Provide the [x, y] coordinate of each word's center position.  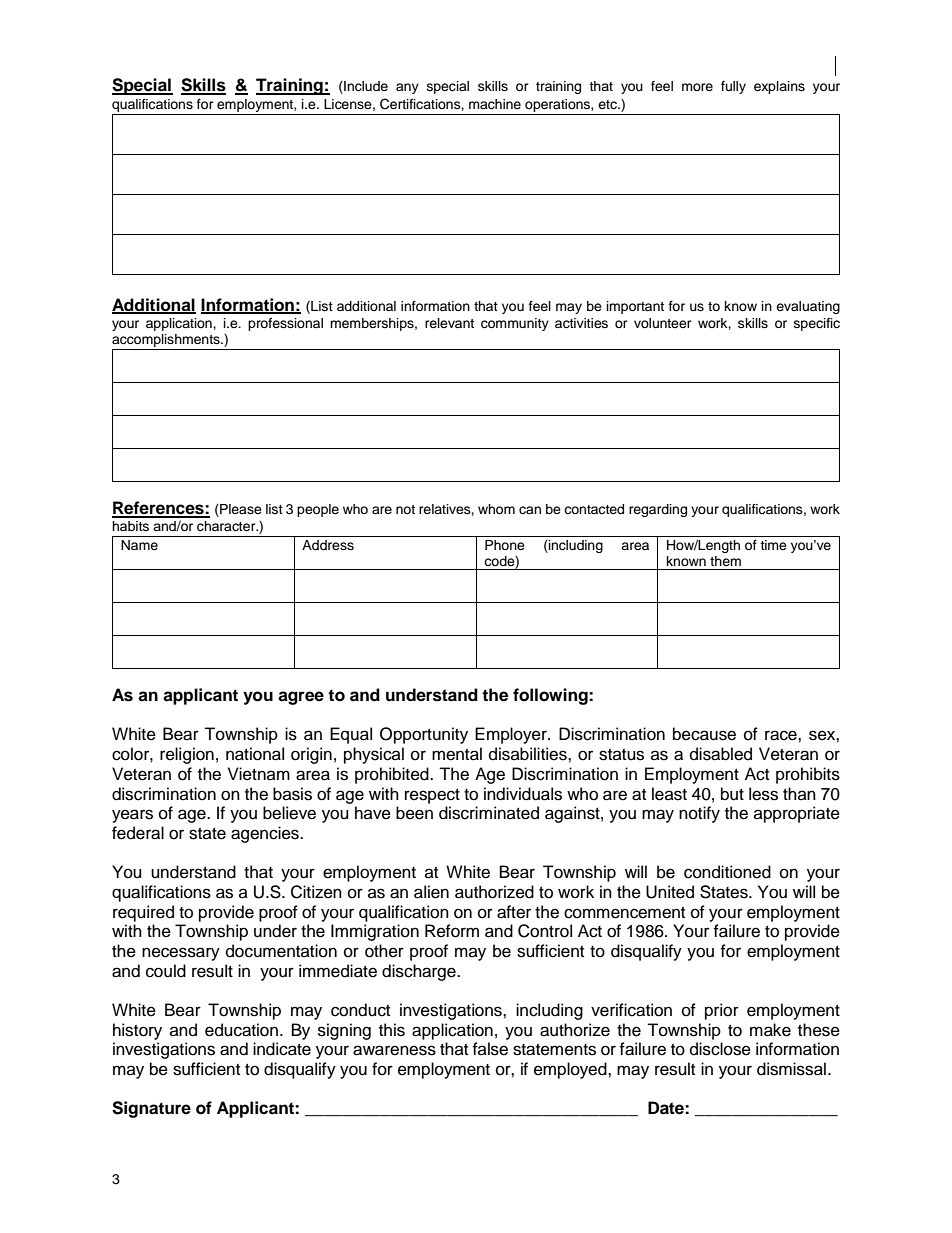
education [241, 1030]
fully [733, 87]
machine [495, 104]
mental [457, 754]
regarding [658, 510]
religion [187, 755]
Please [240, 509]
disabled [721, 754]
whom [496, 509]
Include [365, 87]
